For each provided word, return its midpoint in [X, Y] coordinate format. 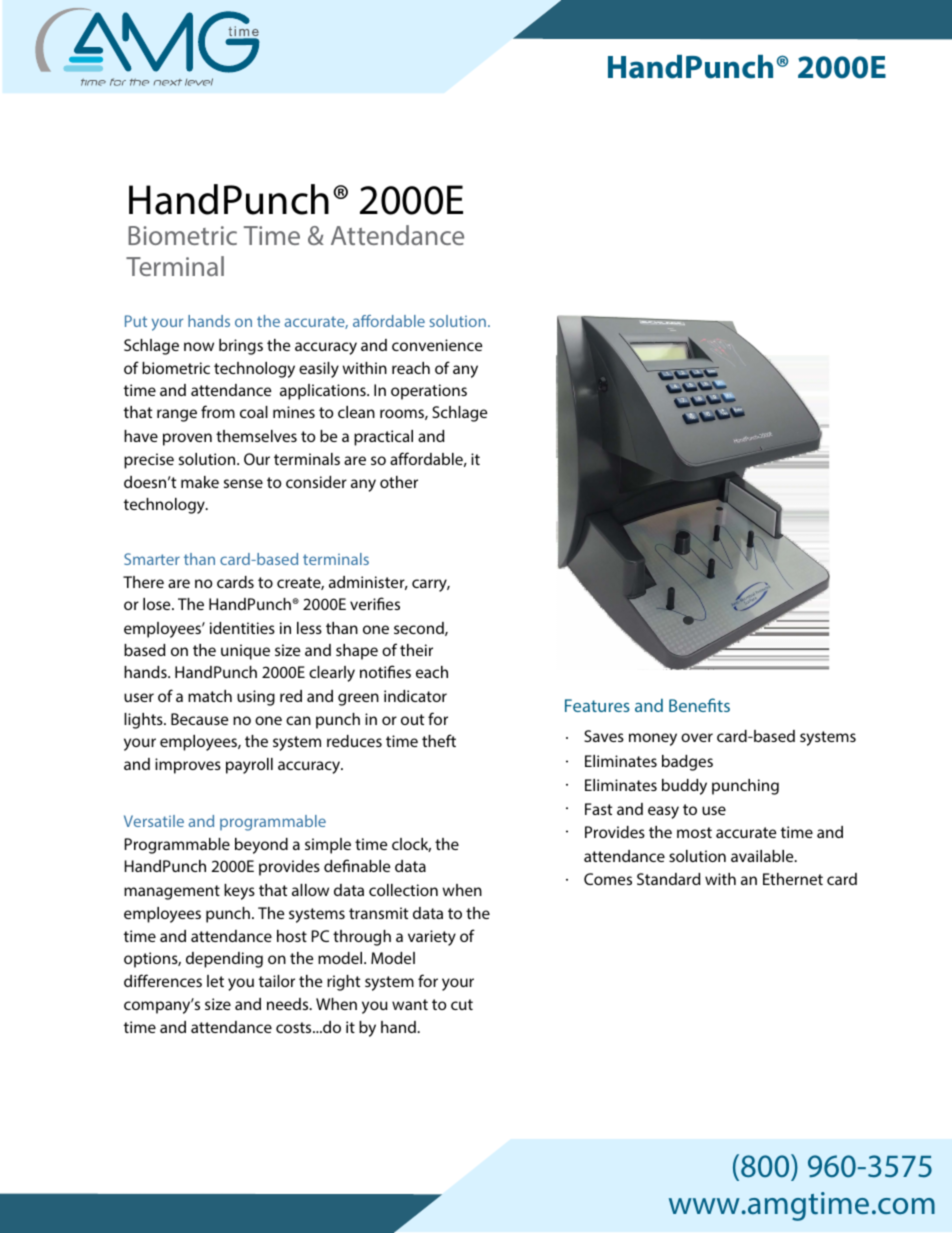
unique [245, 652]
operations [429, 392]
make [200, 482]
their [416, 650]
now [199, 346]
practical [383, 438]
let [215, 981]
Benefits [699, 705]
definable [357, 865]
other [399, 482]
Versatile [154, 821]
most [694, 832]
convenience [437, 345]
